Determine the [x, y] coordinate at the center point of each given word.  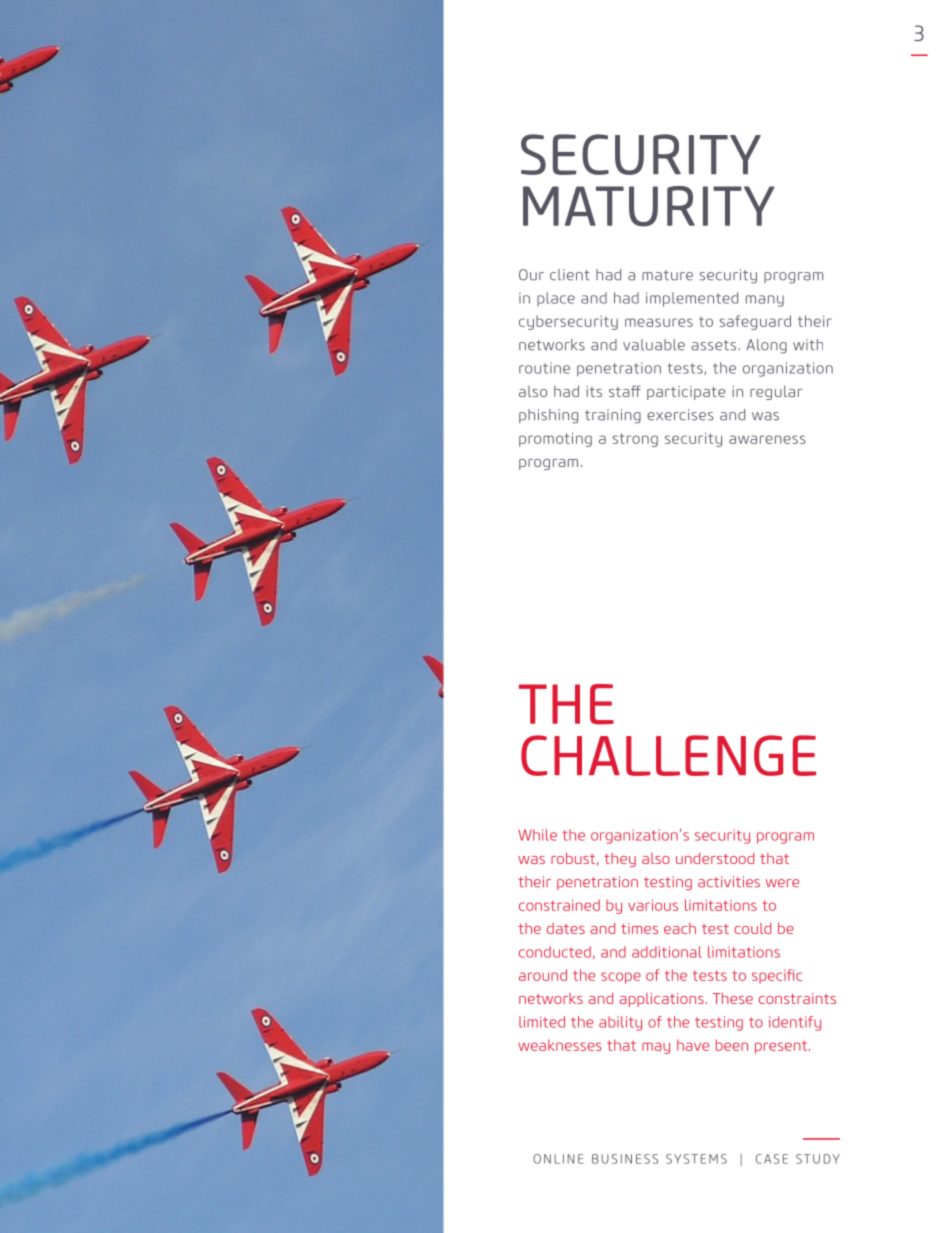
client [570, 275]
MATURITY [649, 206]
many [765, 301]
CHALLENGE [668, 755]
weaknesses [560, 1045]
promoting [555, 439]
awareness [767, 439]
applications [662, 1000]
